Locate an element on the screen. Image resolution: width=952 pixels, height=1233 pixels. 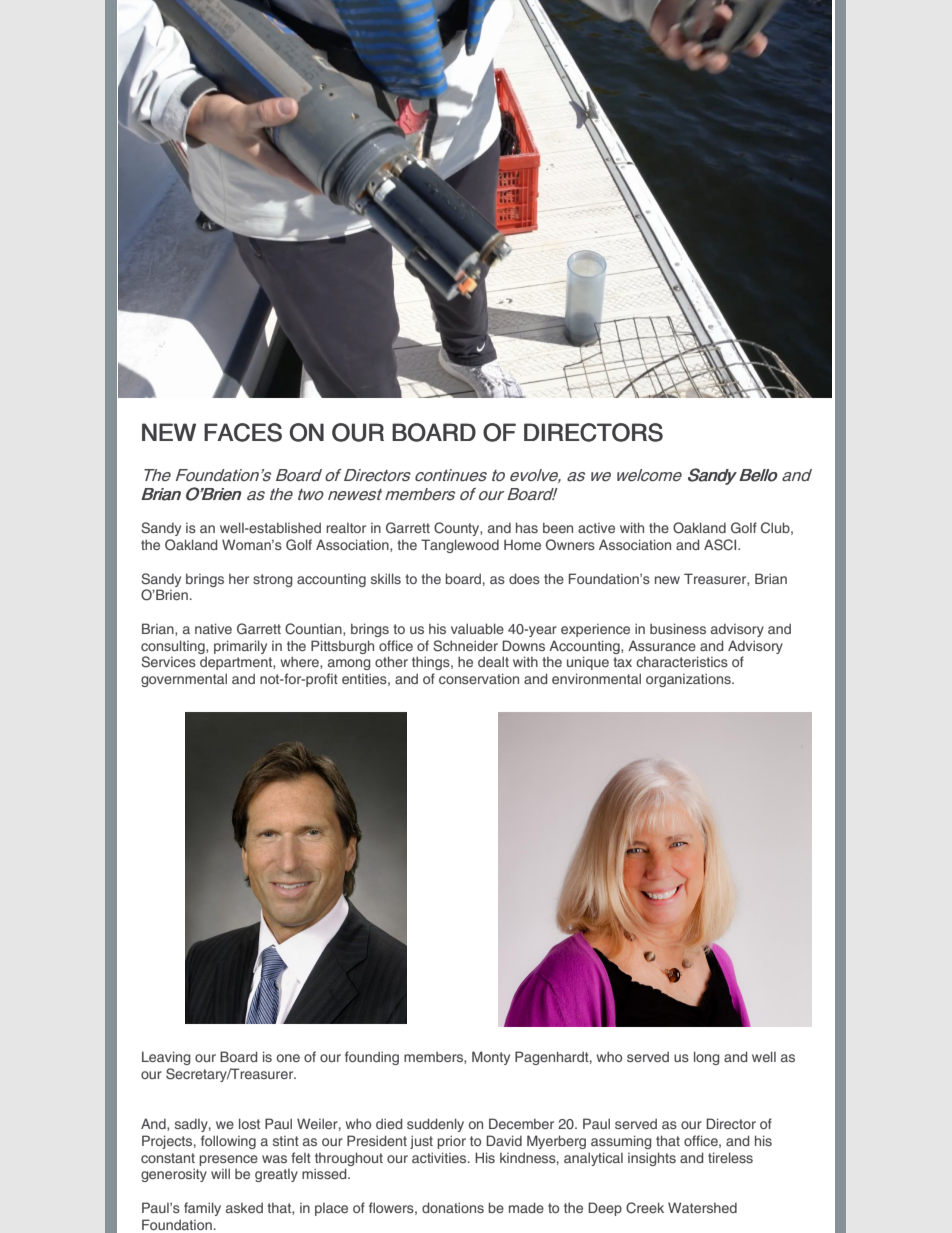
conservation is located at coordinates (479, 678).
